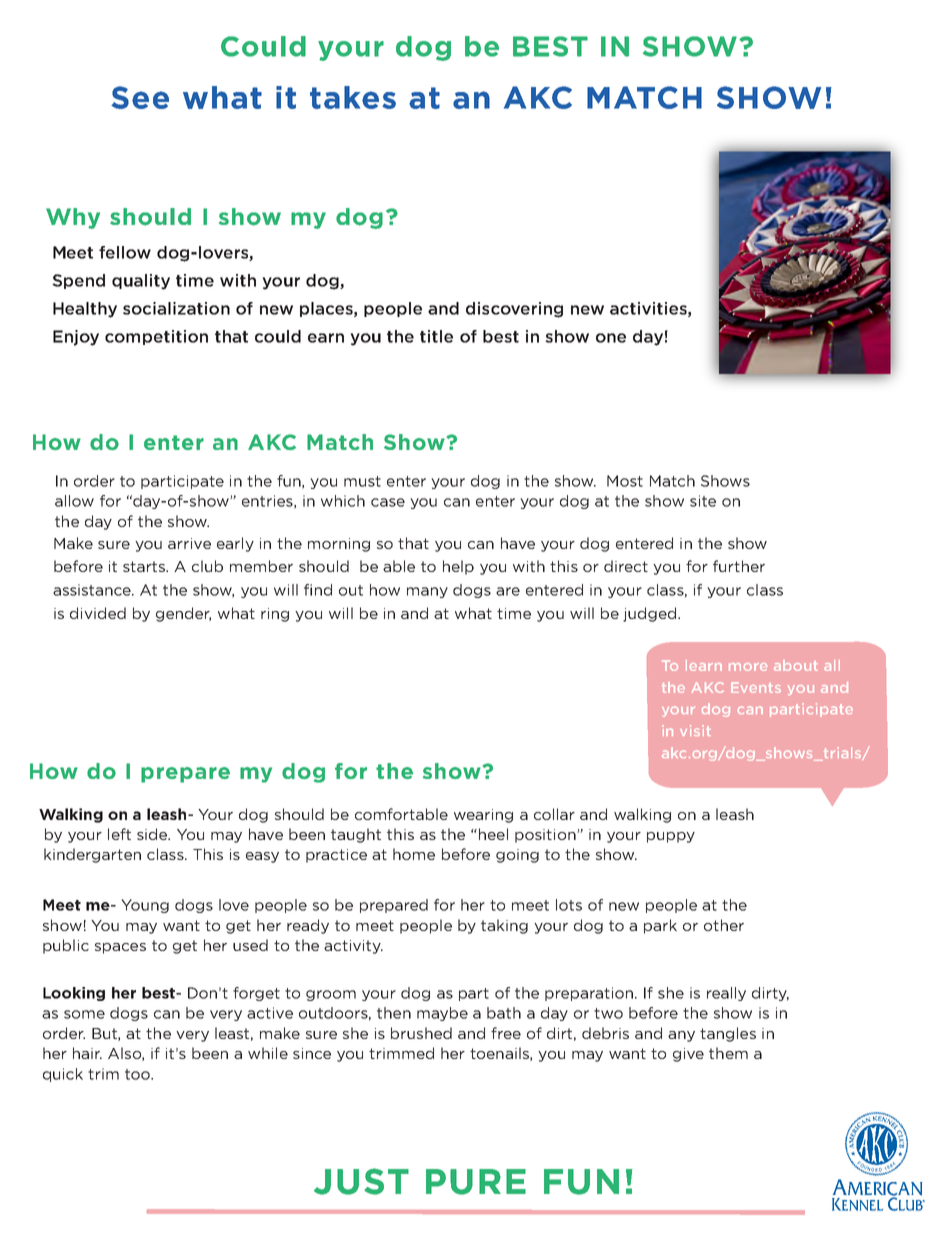 The image size is (952, 1233). What do you see at coordinates (703, 501) in the screenshot?
I see `site` at bounding box center [703, 501].
